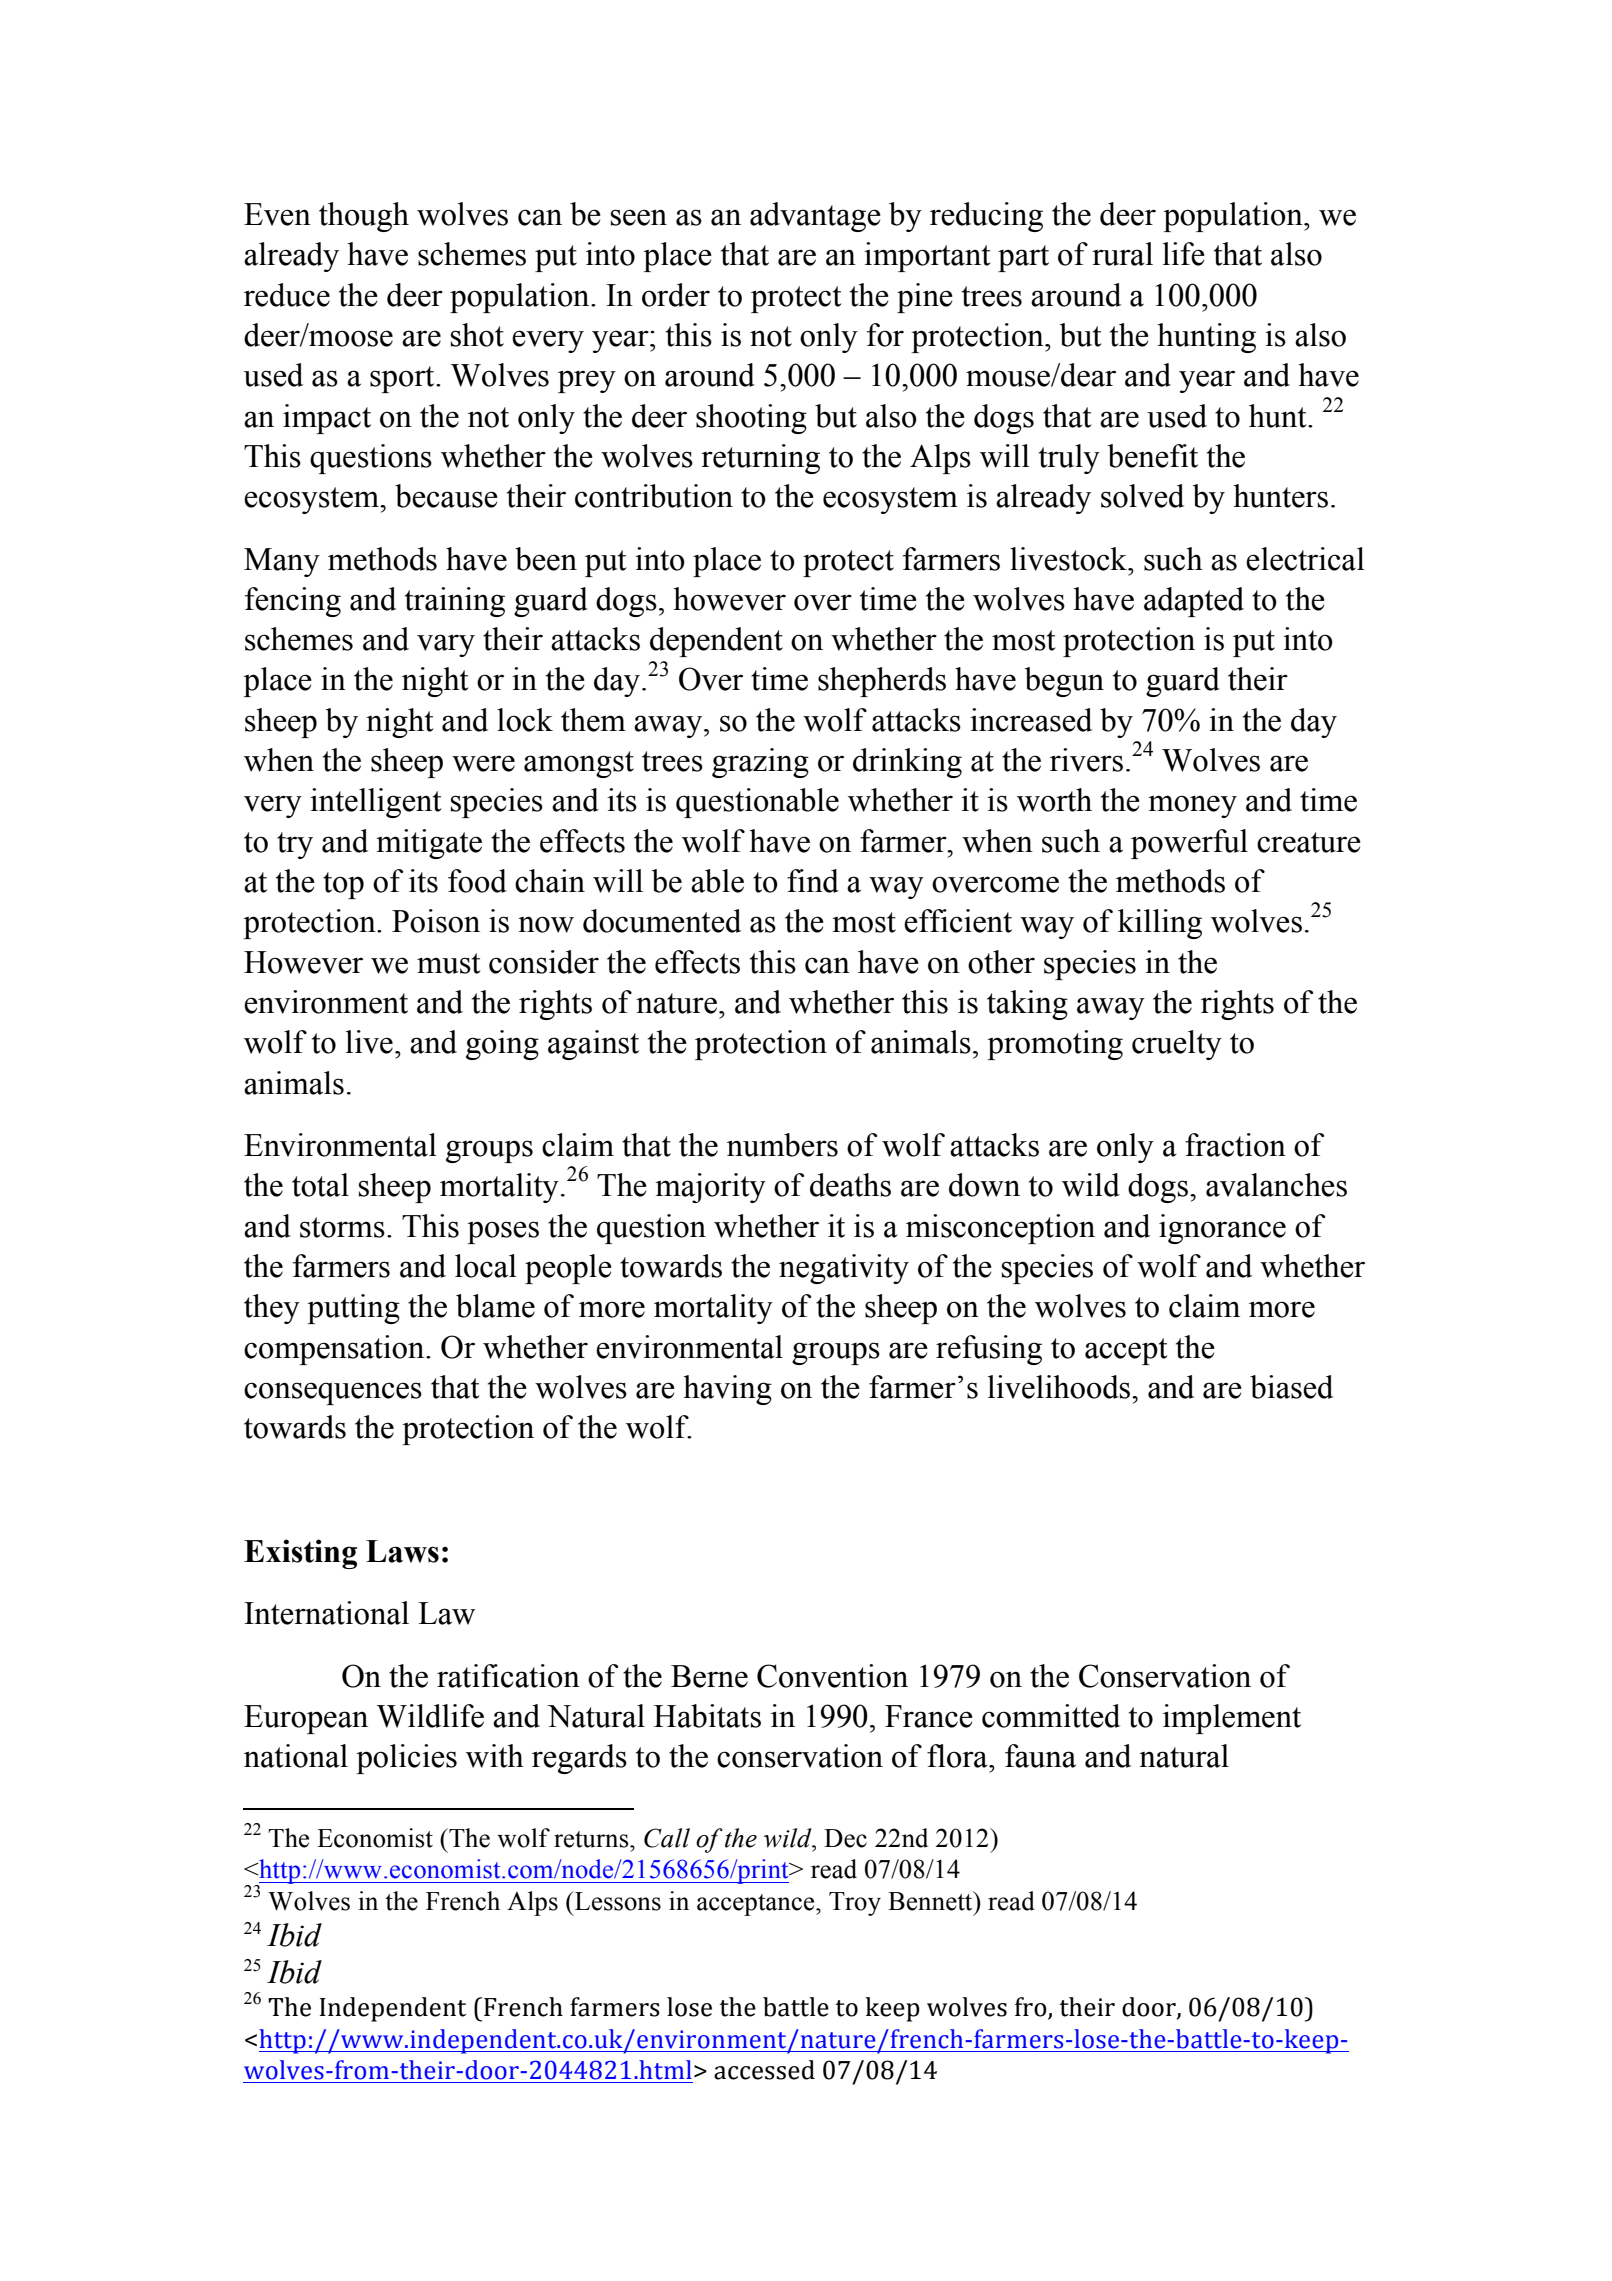 The image size is (1612, 2281). Describe the element at coordinates (364, 217) in the screenshot. I see `though` at that location.
